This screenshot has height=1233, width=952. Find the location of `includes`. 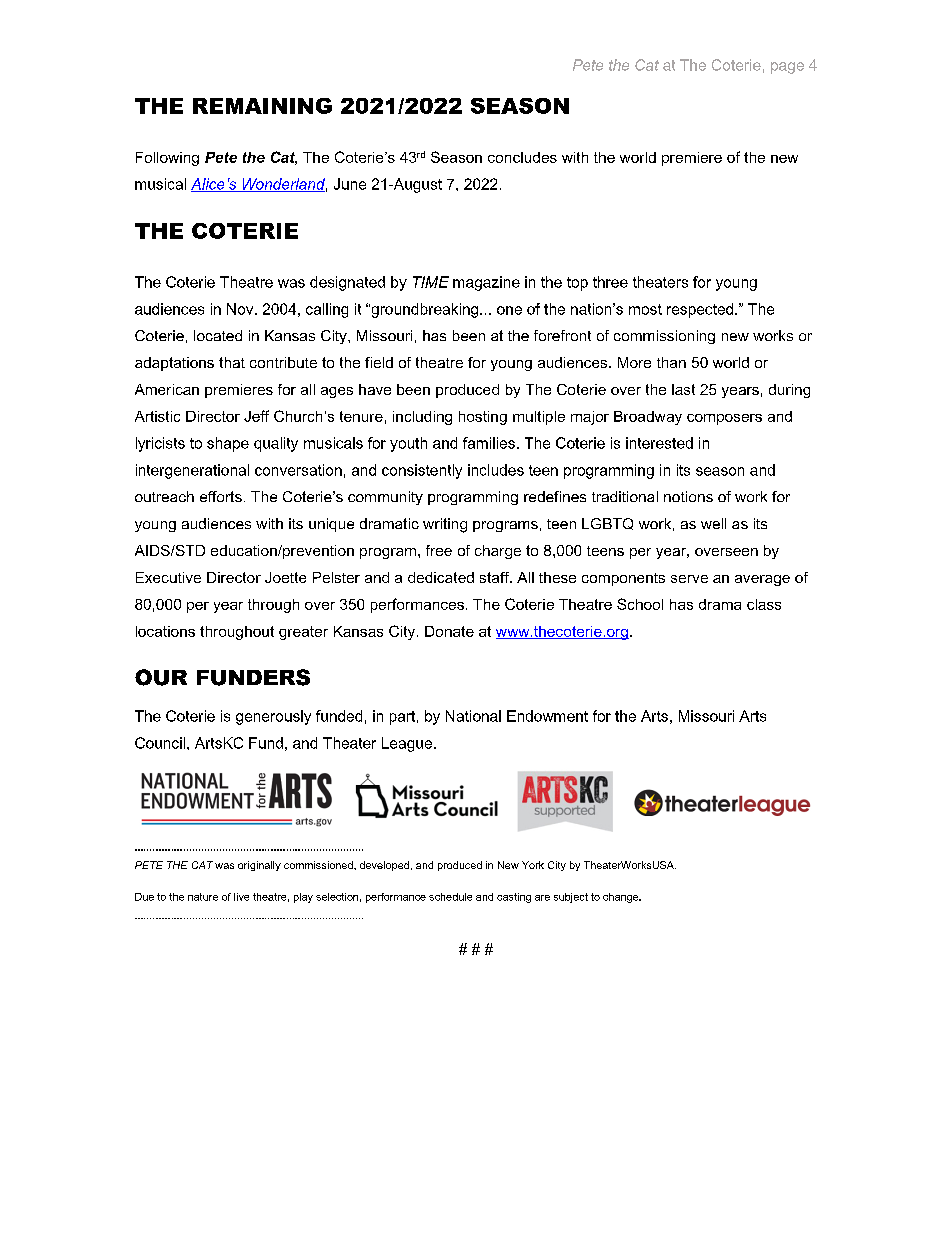

includes is located at coordinates (496, 470).
